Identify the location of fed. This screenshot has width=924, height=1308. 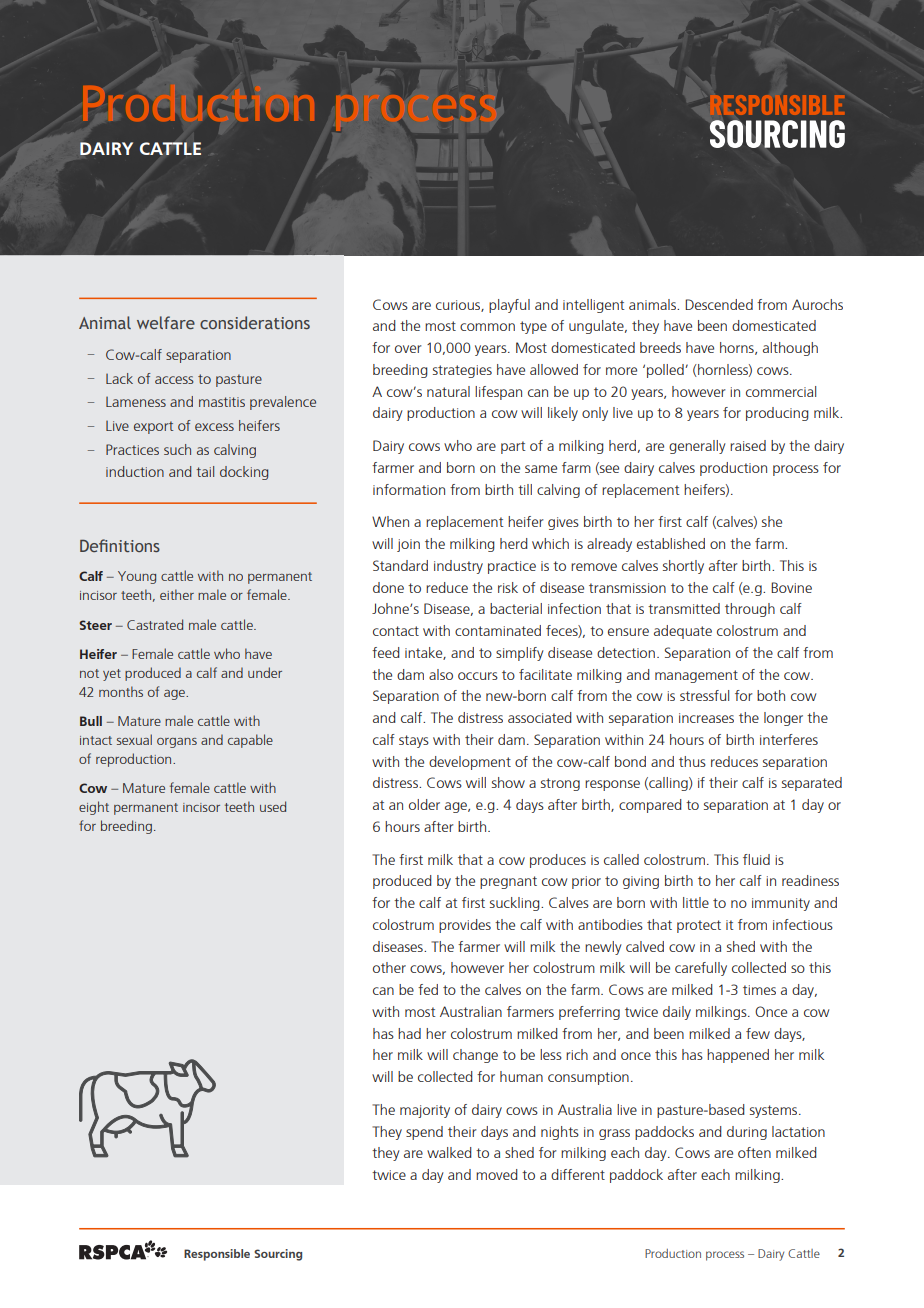
(428, 989).
